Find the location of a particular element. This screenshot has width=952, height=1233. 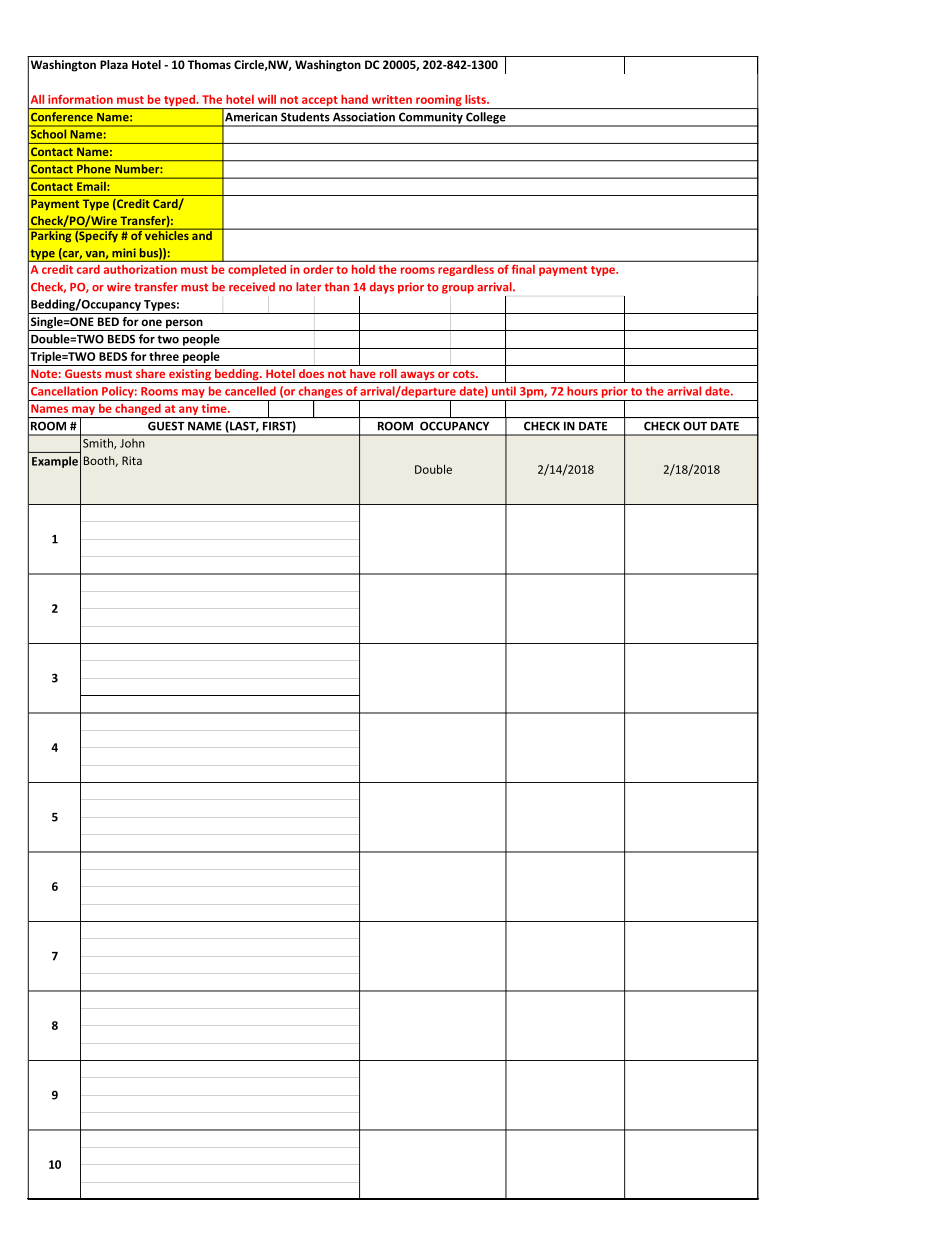

accept is located at coordinates (320, 102).
